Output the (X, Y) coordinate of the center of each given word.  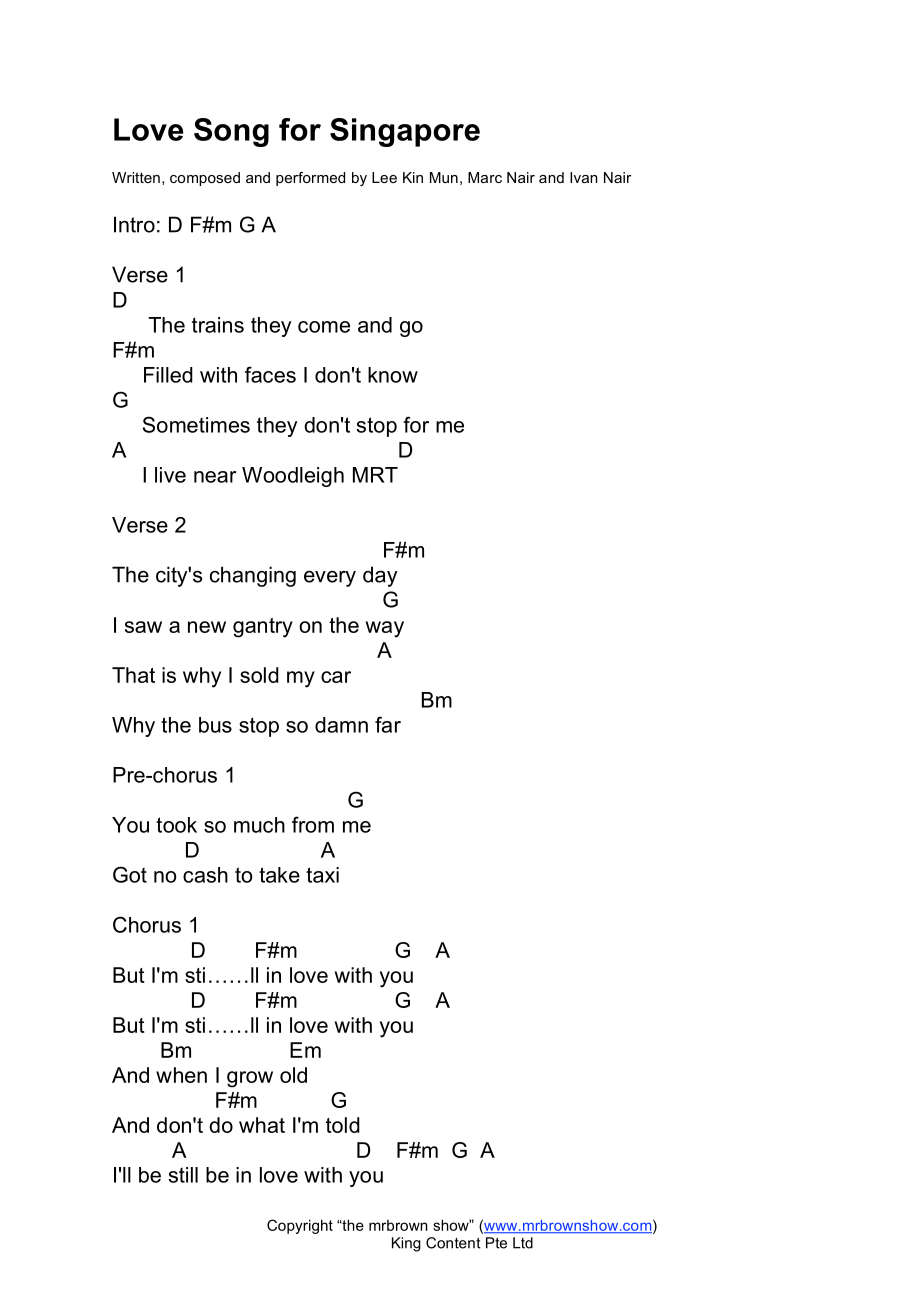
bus (215, 725)
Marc (485, 177)
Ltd (523, 1243)
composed (205, 179)
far (388, 724)
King (406, 1244)
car (336, 677)
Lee (384, 177)
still (183, 1175)
